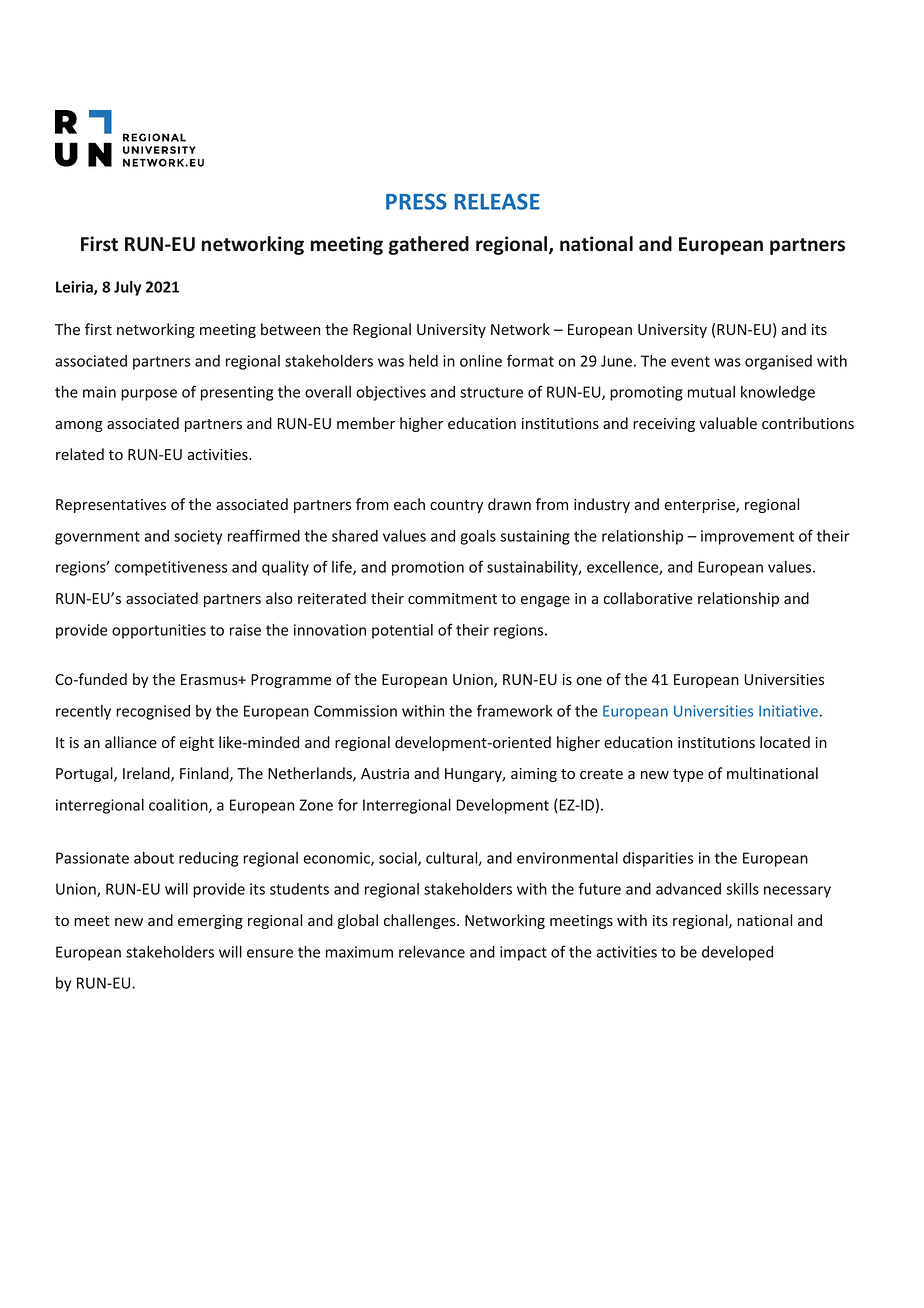 Image resolution: width=924 pixels, height=1308 pixels. I want to click on collaborative, so click(648, 598).
